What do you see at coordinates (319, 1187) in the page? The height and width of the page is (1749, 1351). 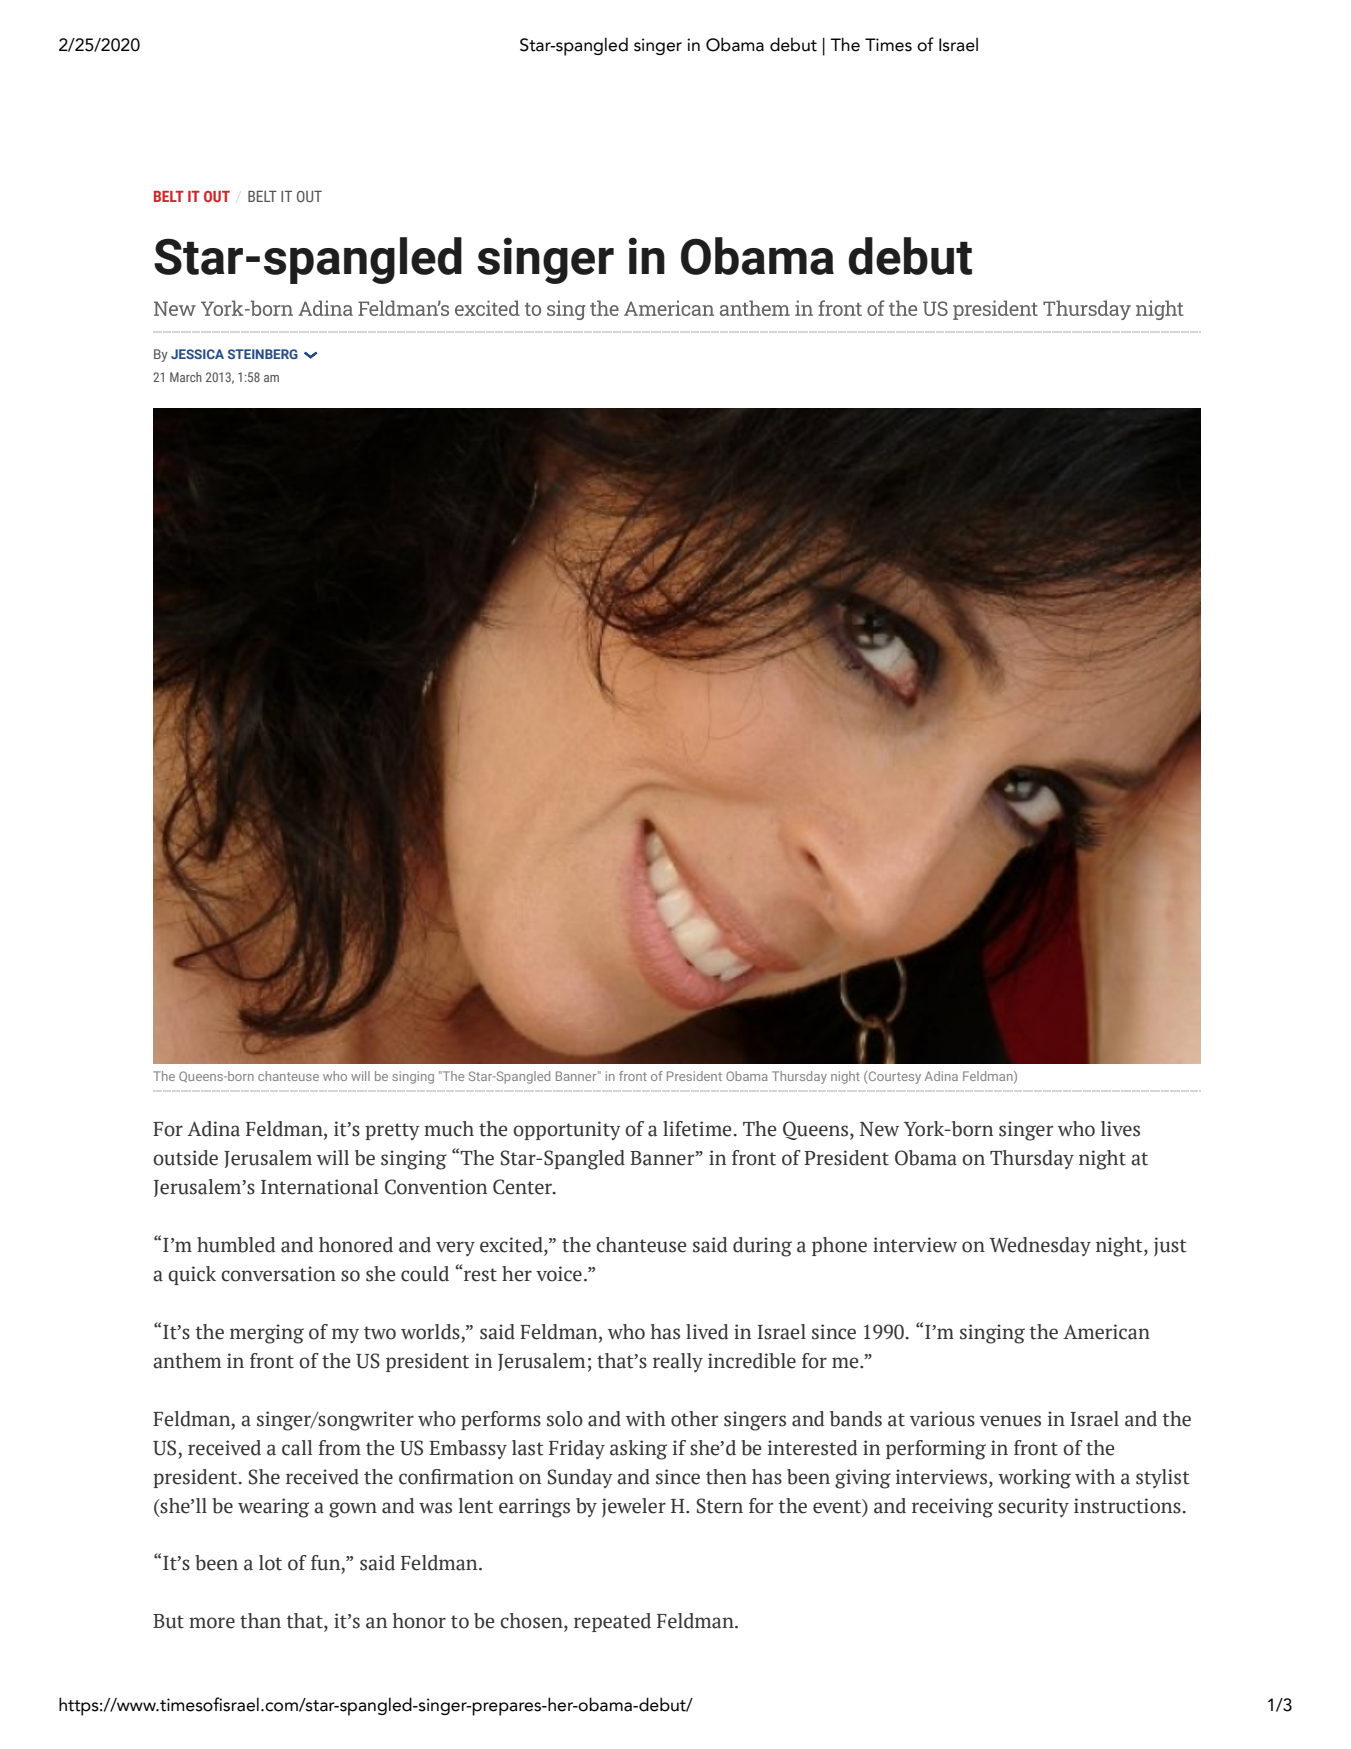 I see `International` at bounding box center [319, 1187].
